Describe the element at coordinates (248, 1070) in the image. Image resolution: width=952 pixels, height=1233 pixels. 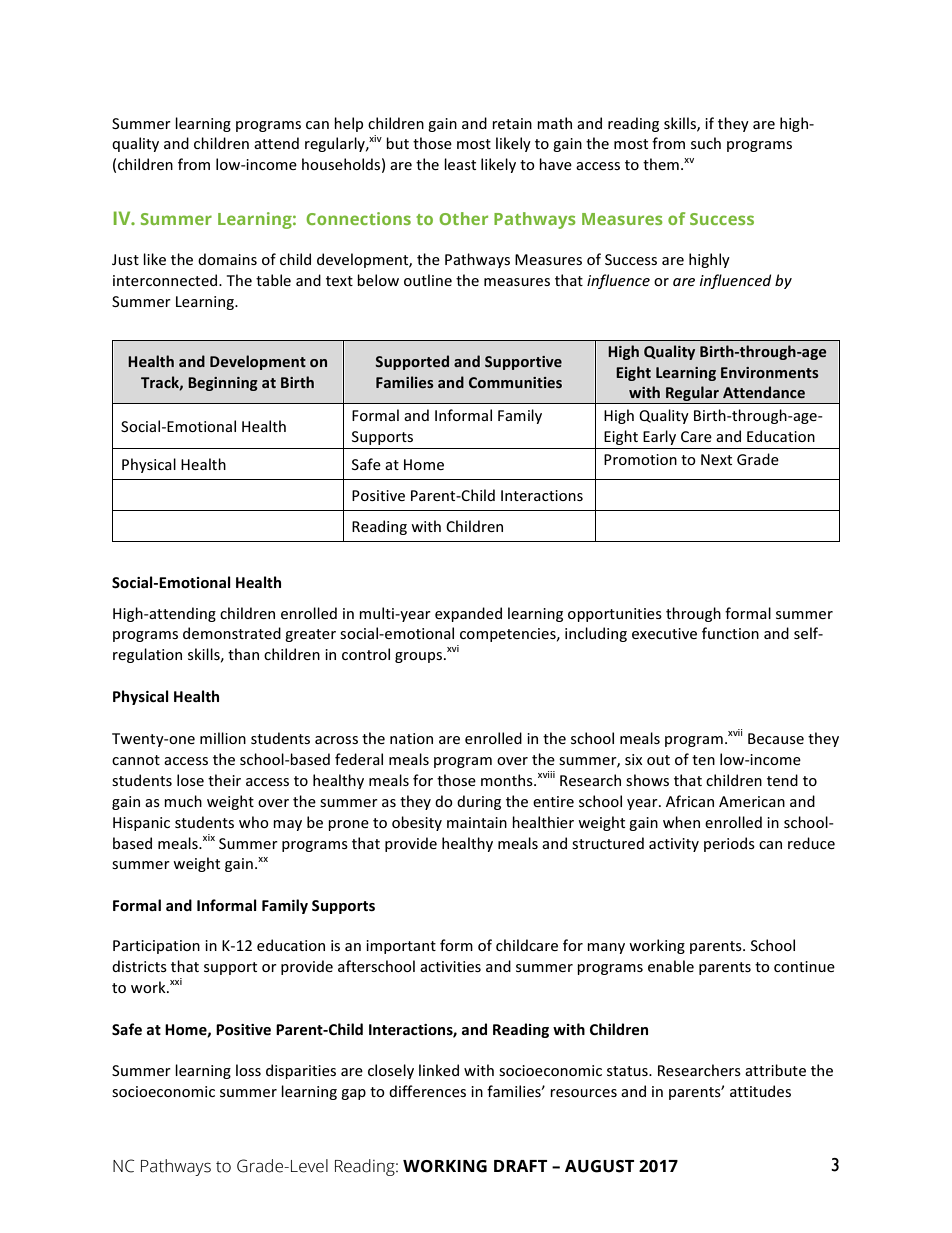
I see `loss` at that location.
